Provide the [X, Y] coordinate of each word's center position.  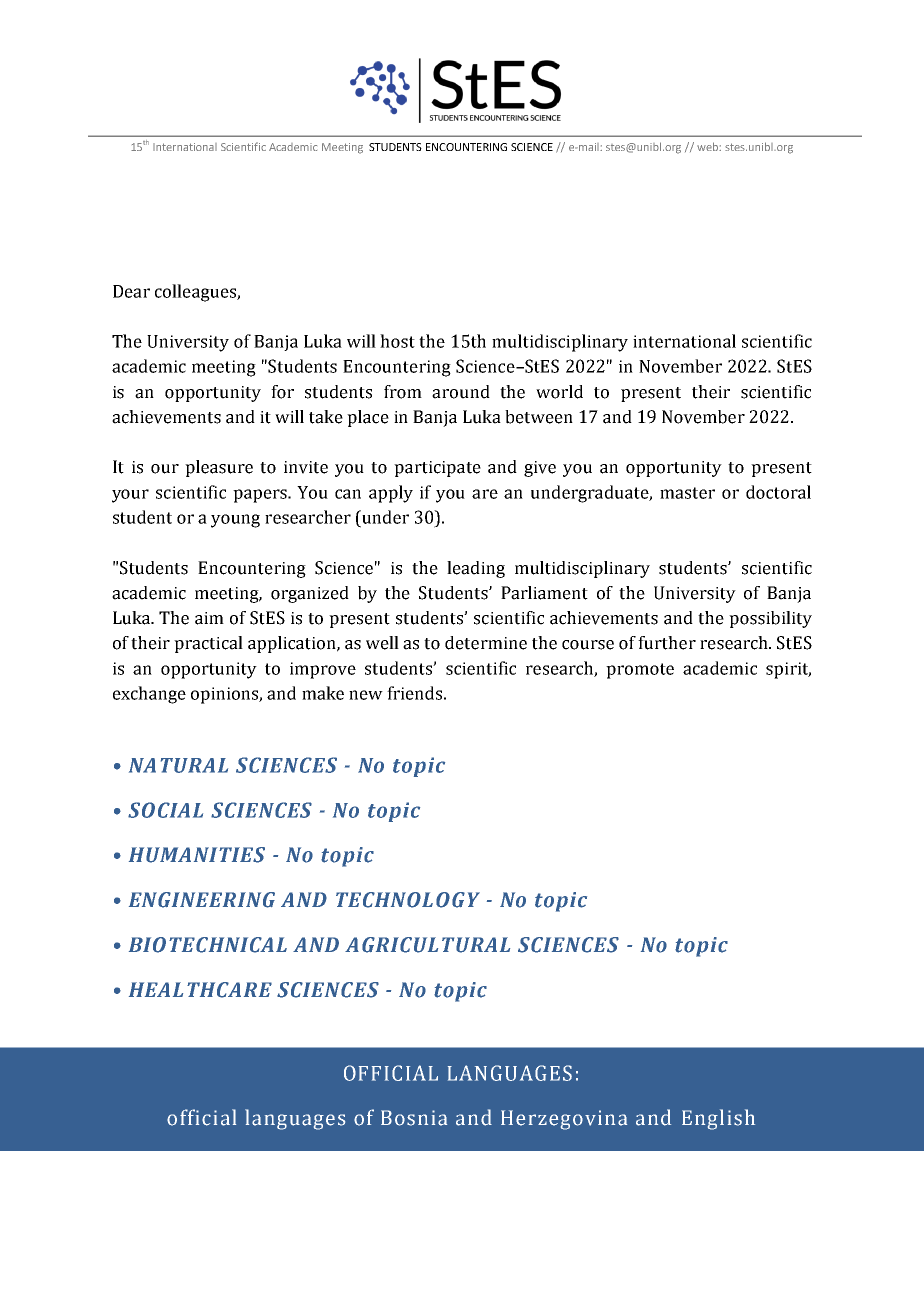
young [235, 521]
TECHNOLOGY [408, 900]
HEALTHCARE [200, 990]
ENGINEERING [202, 900]
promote [640, 671]
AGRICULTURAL [427, 945]
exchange [149, 695]
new [366, 695]
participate [437, 469]
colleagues [196, 293]
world [559, 392]
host [397, 341]
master [687, 493]
